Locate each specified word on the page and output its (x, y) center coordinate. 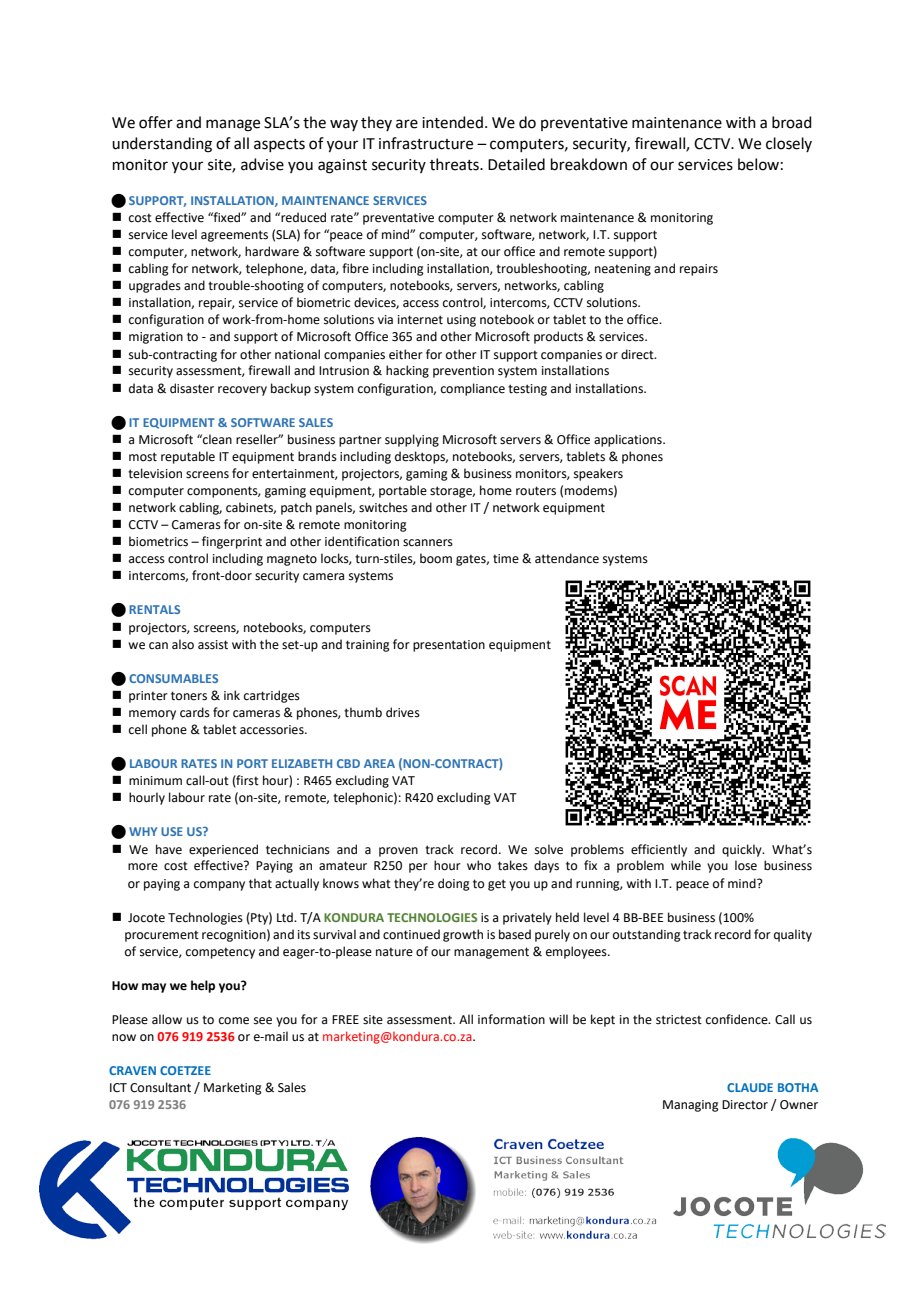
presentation (449, 646)
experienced (223, 850)
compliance (473, 389)
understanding (162, 145)
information (511, 1019)
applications (629, 440)
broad (792, 122)
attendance (567, 558)
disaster (192, 388)
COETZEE (185, 1070)
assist (213, 645)
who (479, 865)
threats (455, 164)
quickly (743, 850)
